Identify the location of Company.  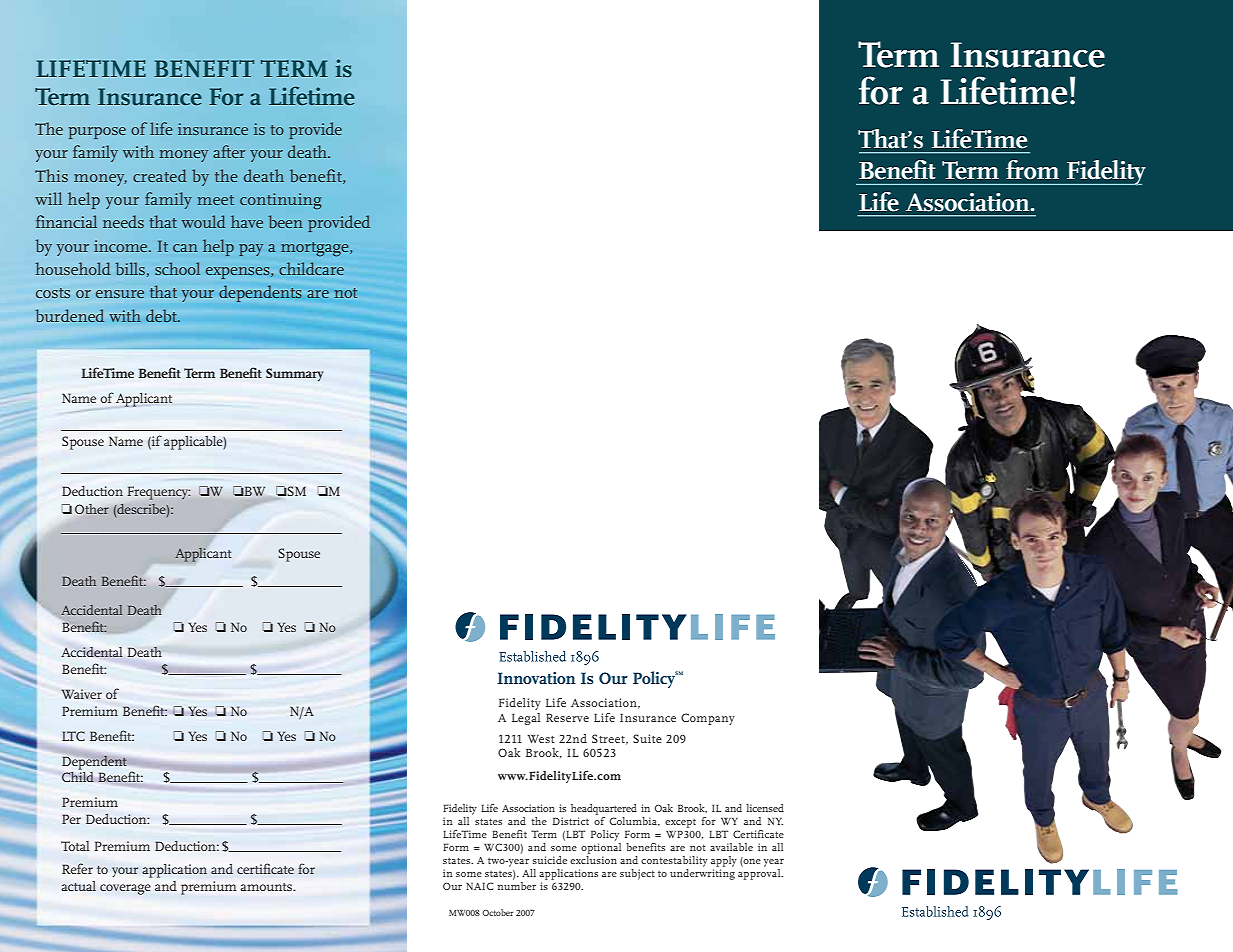
(708, 719).
